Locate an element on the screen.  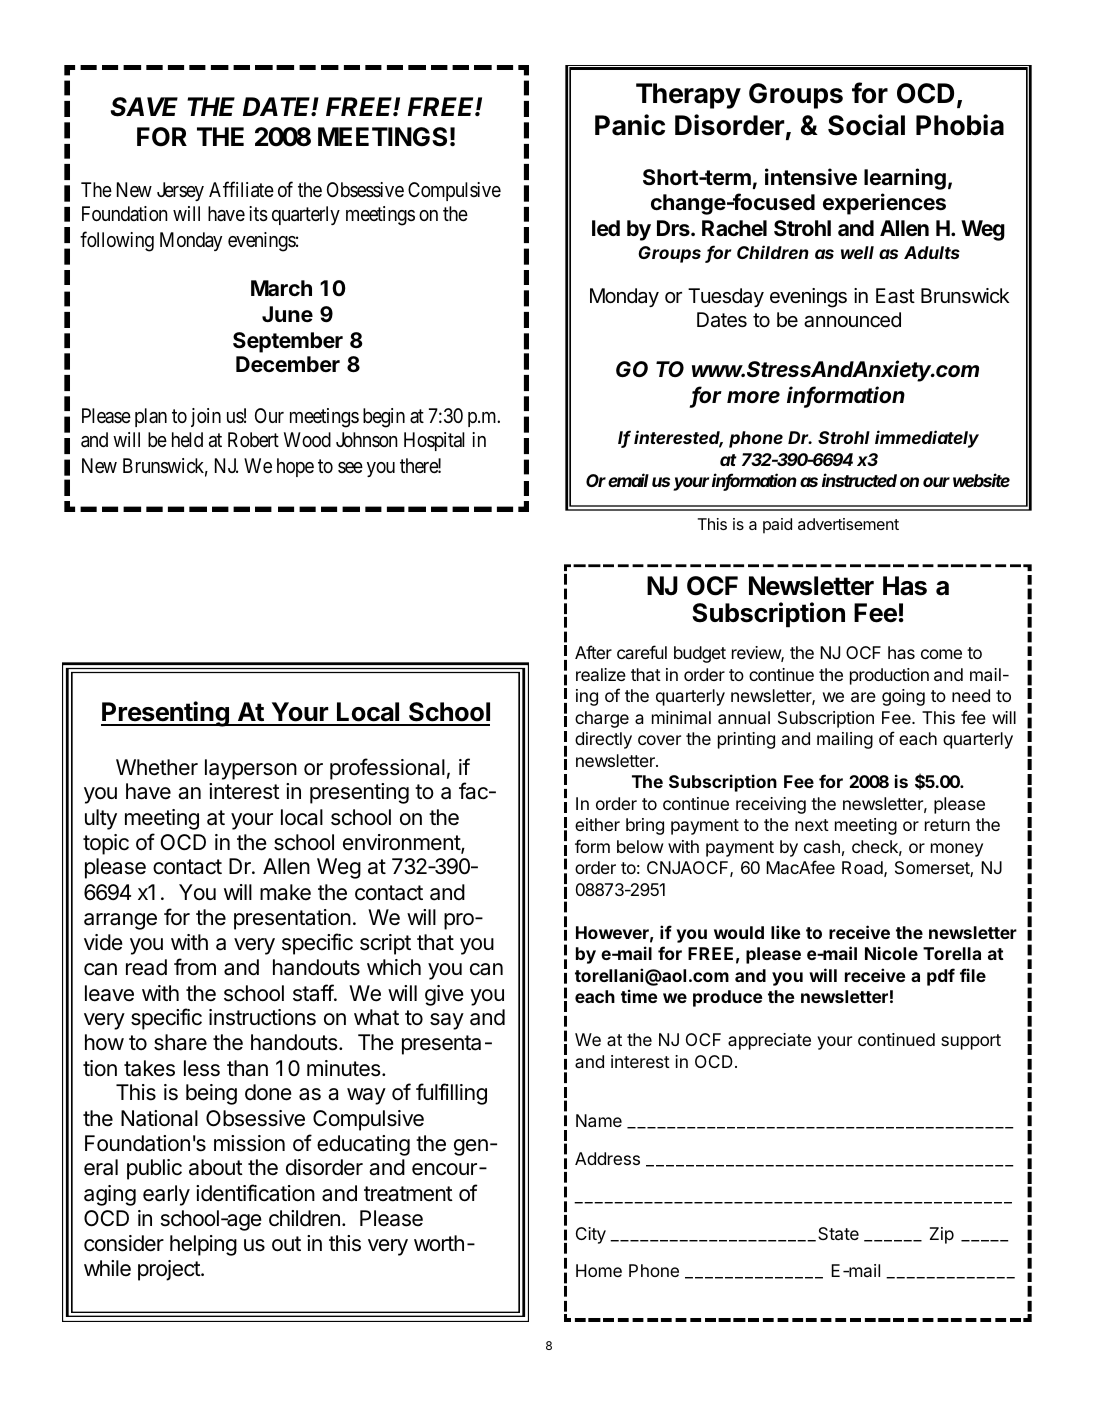
going is located at coordinates (903, 697).
